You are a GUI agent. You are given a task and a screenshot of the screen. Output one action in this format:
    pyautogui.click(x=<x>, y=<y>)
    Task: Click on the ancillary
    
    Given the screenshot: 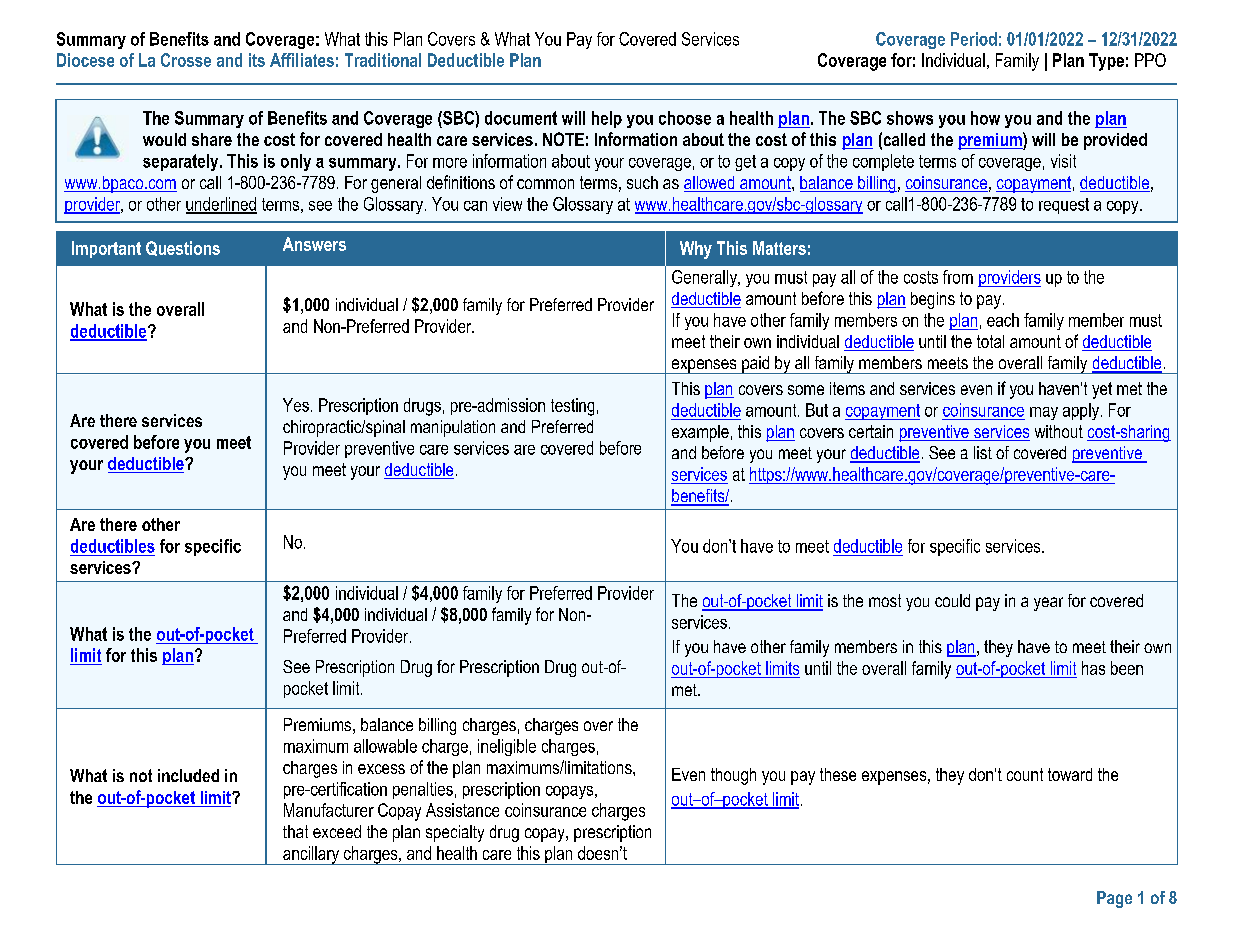 What is the action you would take?
    pyautogui.click(x=311, y=855)
